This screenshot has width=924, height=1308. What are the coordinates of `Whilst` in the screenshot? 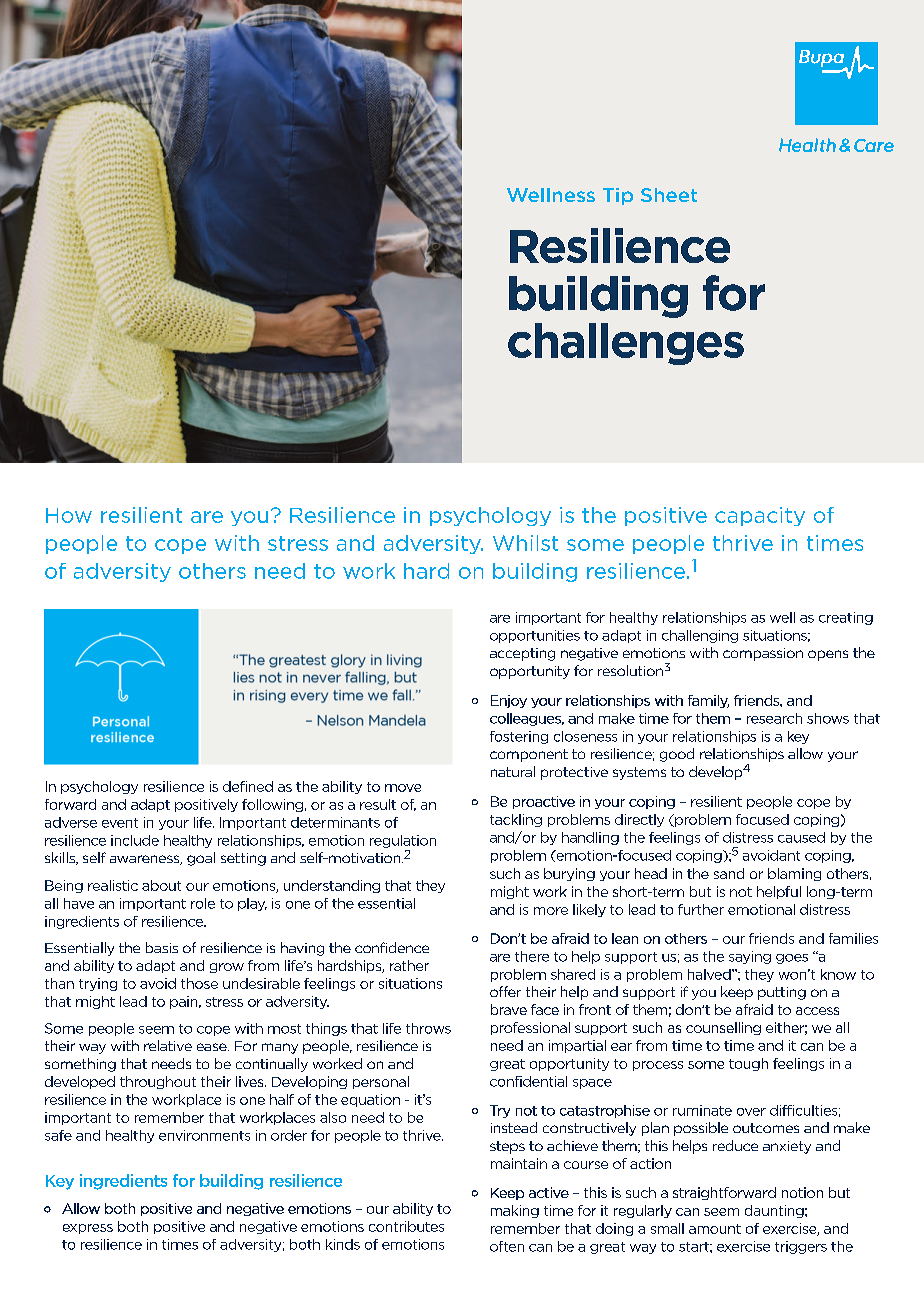 It's located at (525, 543).
